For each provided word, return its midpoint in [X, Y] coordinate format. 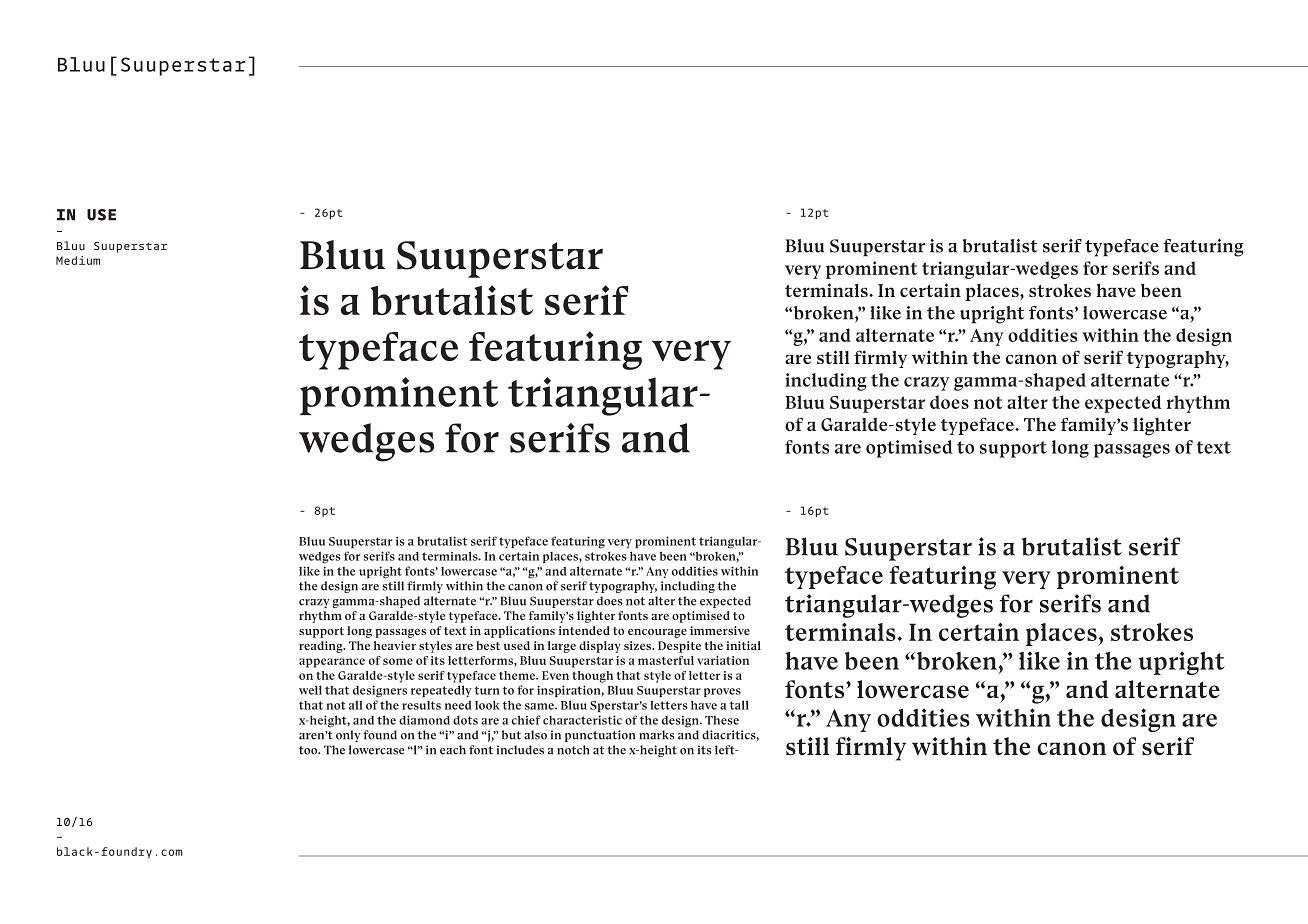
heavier [395, 645]
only [348, 736]
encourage [657, 633]
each [453, 750]
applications [519, 632]
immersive [720, 630]
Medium [78, 260]
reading [322, 647]
